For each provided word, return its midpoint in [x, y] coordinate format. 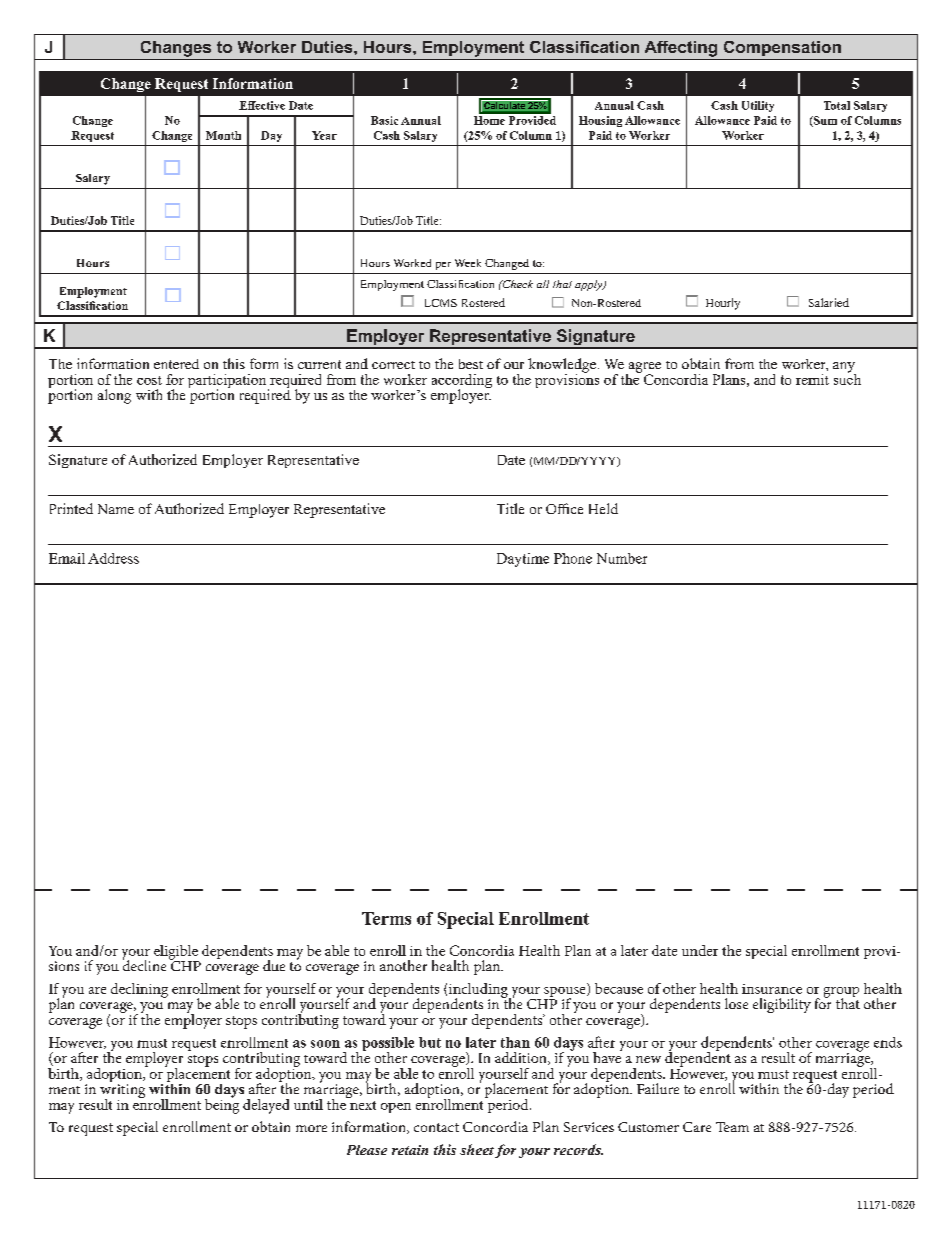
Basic [384, 120]
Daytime [523, 560]
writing [122, 1092]
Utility [758, 106]
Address [113, 558]
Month [223, 135]
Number [622, 558]
